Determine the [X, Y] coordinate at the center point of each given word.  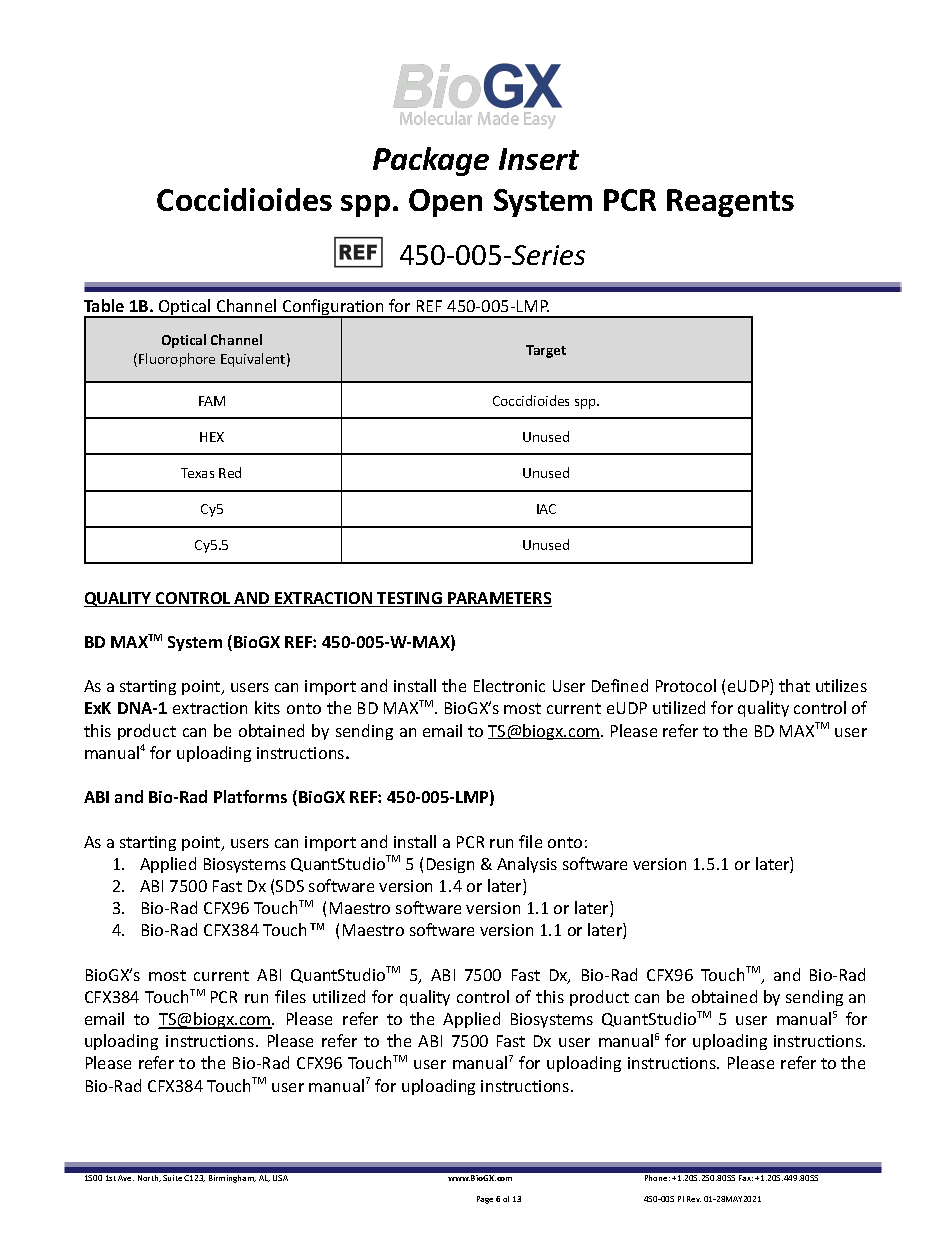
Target [546, 351]
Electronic [509, 685]
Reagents [730, 203]
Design [450, 865]
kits [267, 707]
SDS [290, 886]
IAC [546, 509]
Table [104, 305]
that [794, 685]
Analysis [527, 865]
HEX [212, 437]
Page [485, 1200]
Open [445, 203]
